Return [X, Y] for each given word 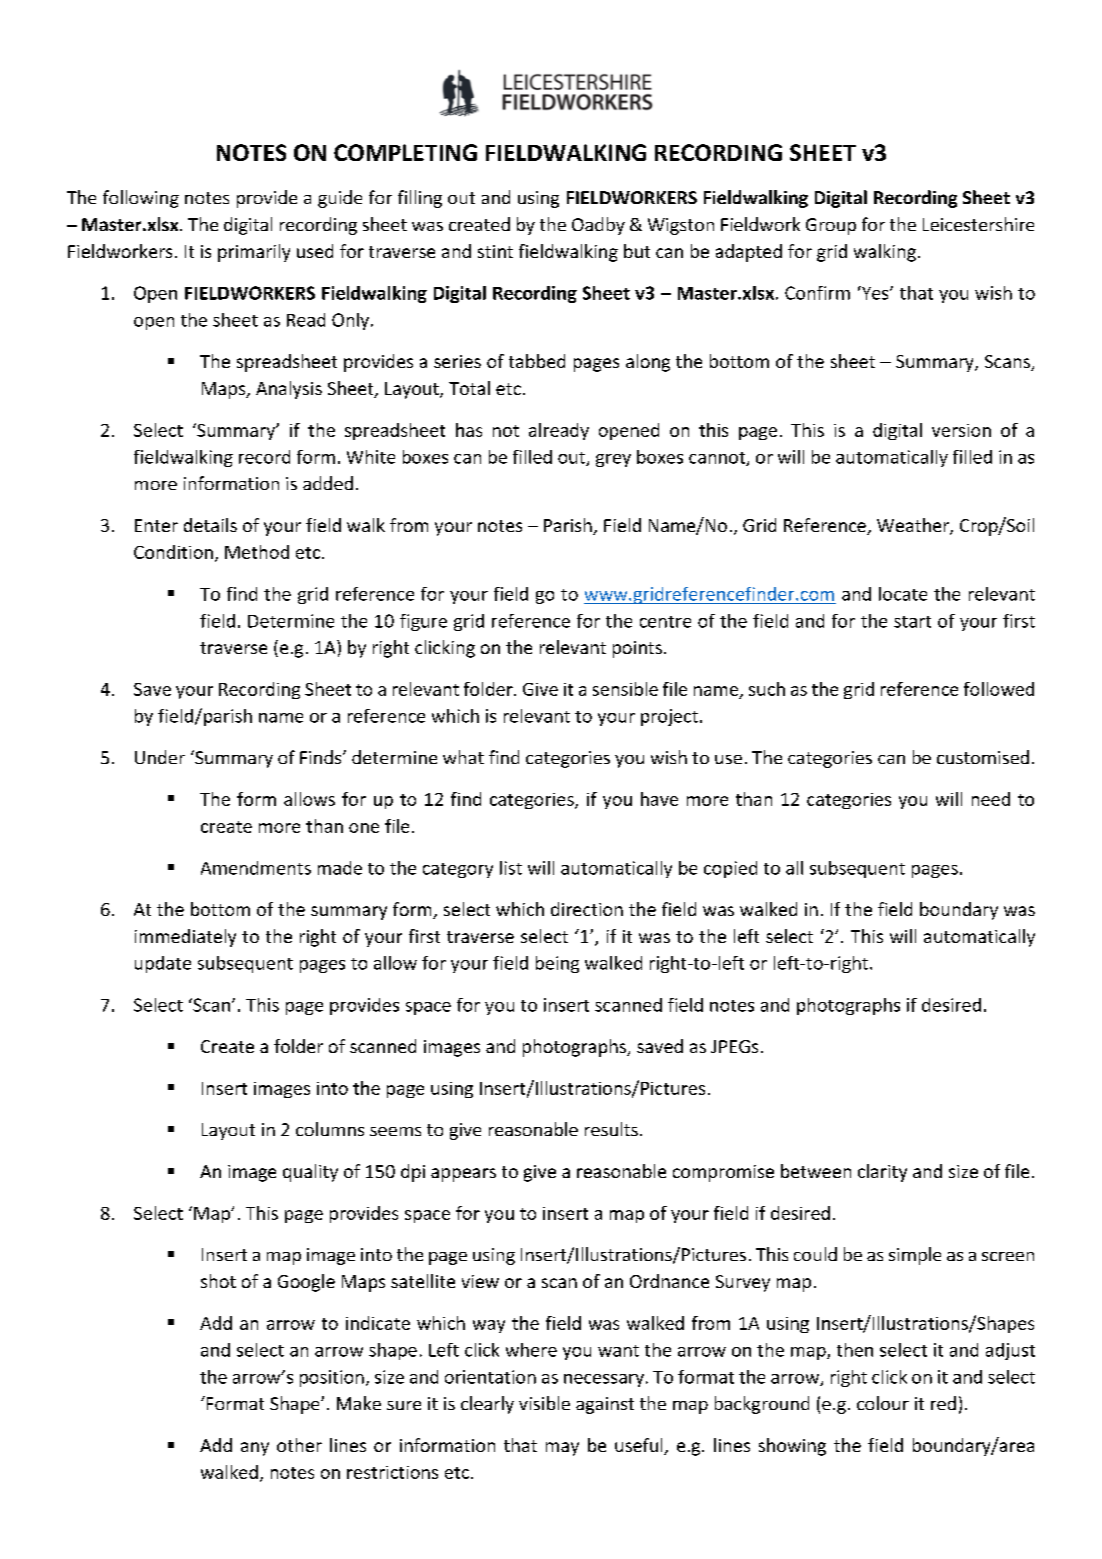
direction [587, 909]
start [912, 622]
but [637, 251]
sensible [625, 689]
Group [831, 226]
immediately [185, 938]
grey [613, 460]
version [961, 430]
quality [310, 1173]
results [611, 1129]
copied [730, 869]
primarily [254, 253]
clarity [882, 1173]
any [255, 1449]
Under [160, 757]
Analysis [289, 390]
